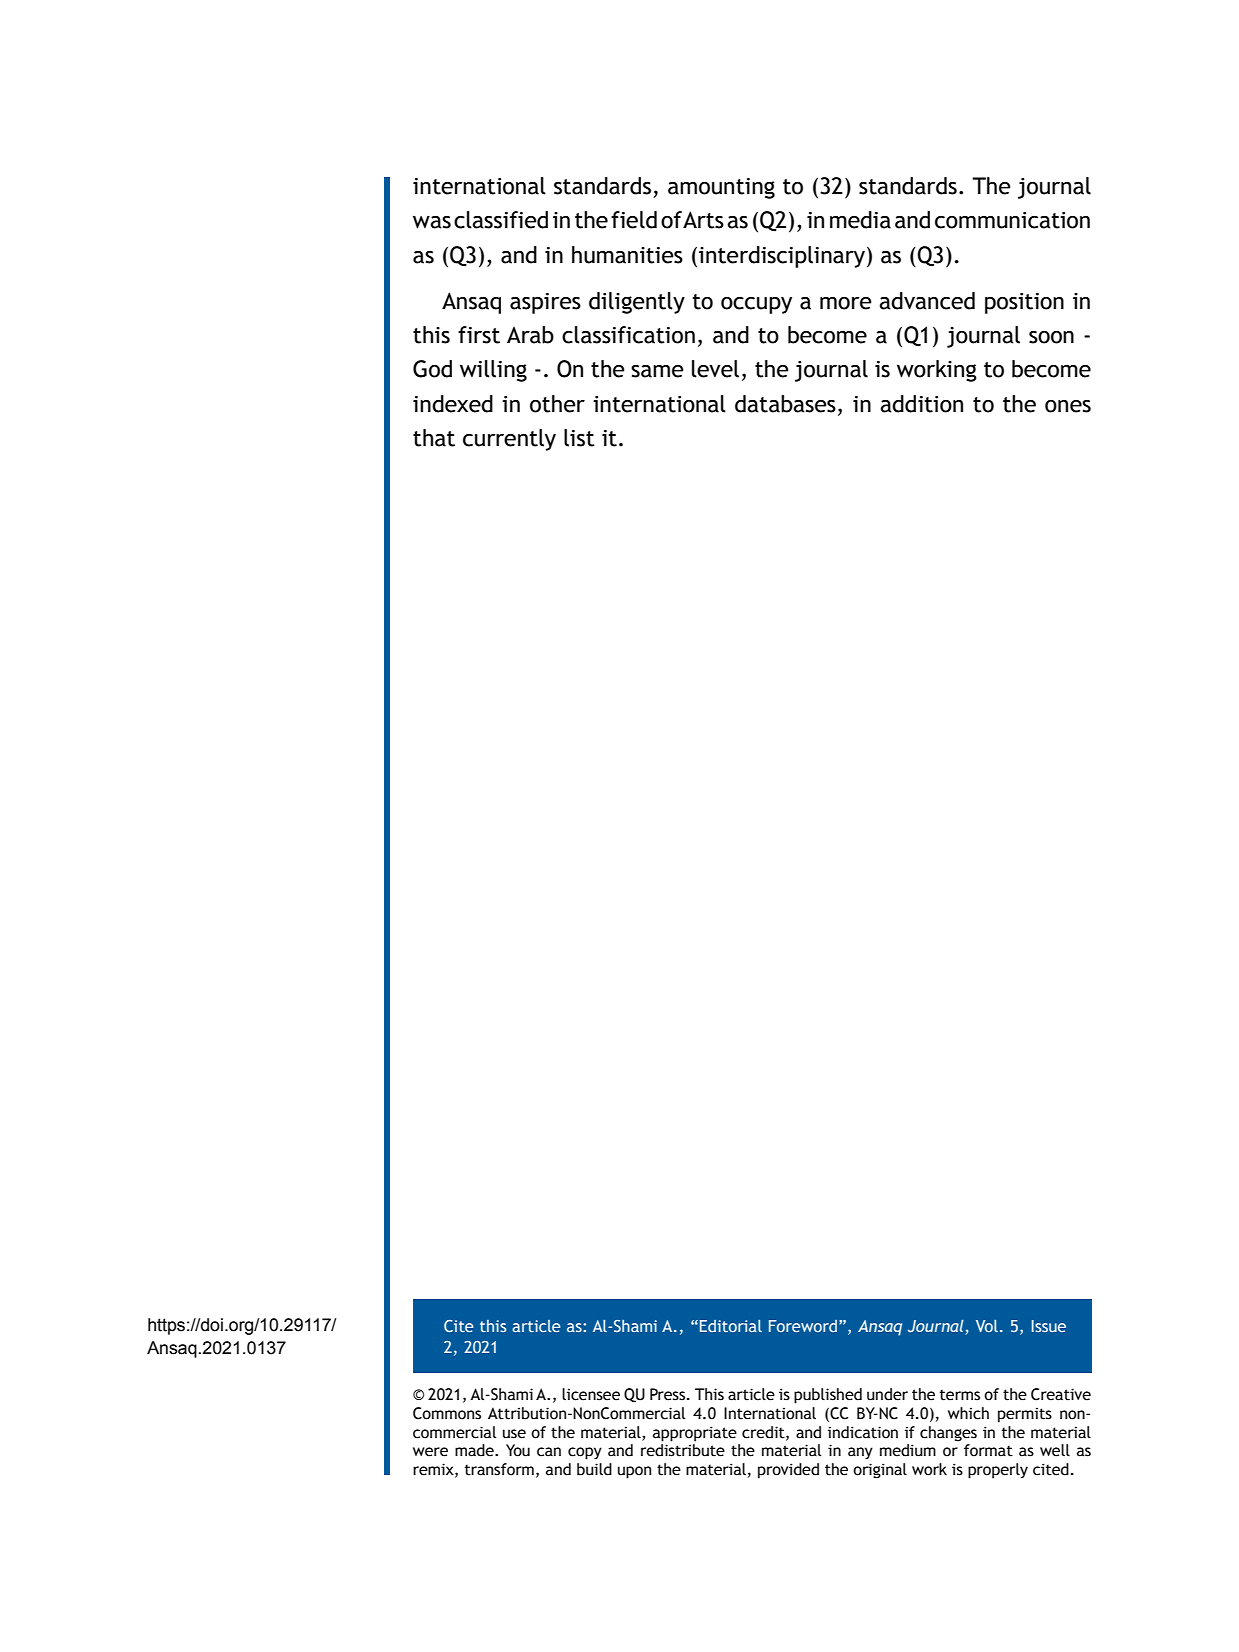 This screenshot has width=1239, height=1652. Describe the element at coordinates (501, 220) in the screenshot. I see `classified` at that location.
